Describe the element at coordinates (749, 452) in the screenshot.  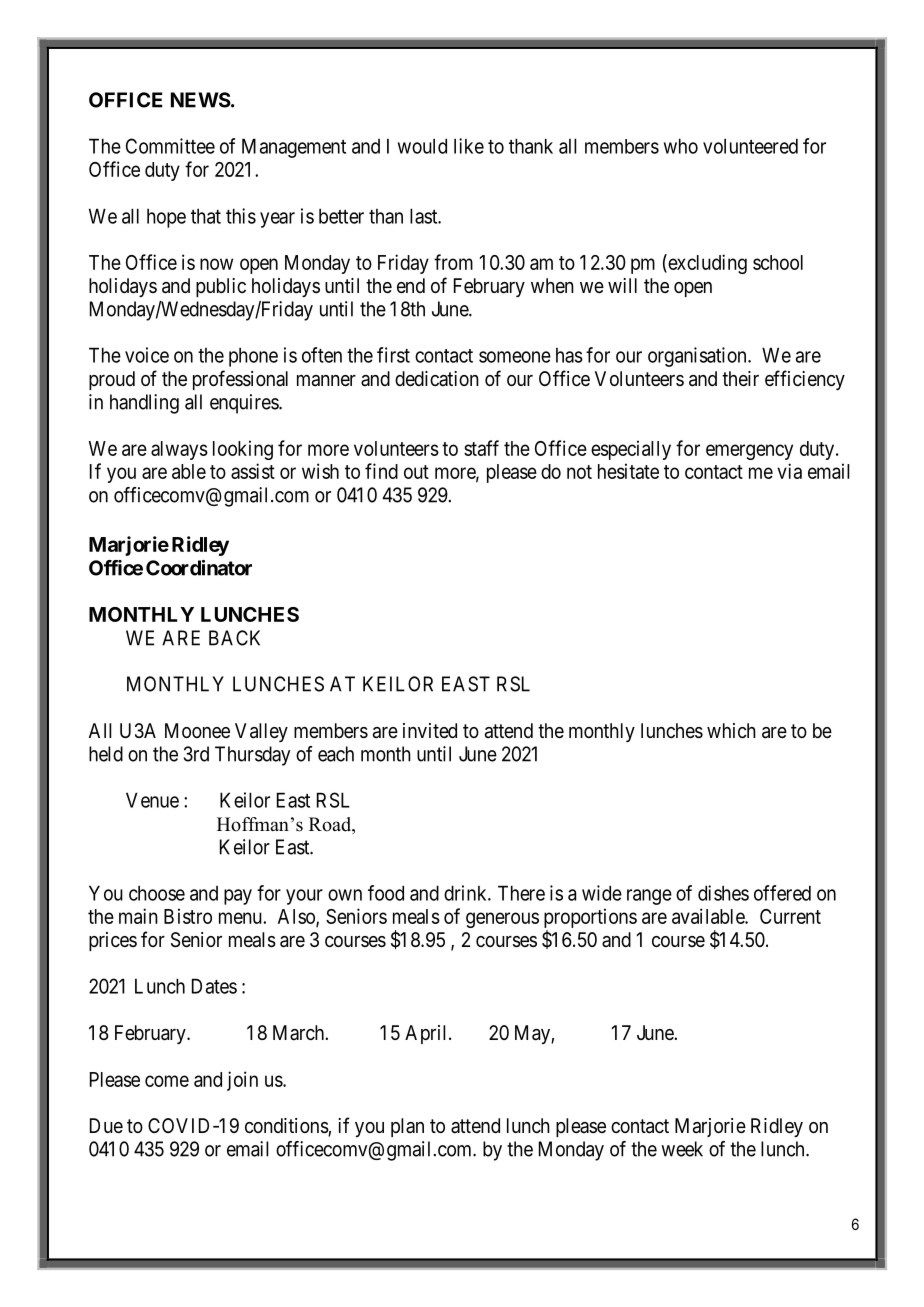
I see `emergency` at that location.
